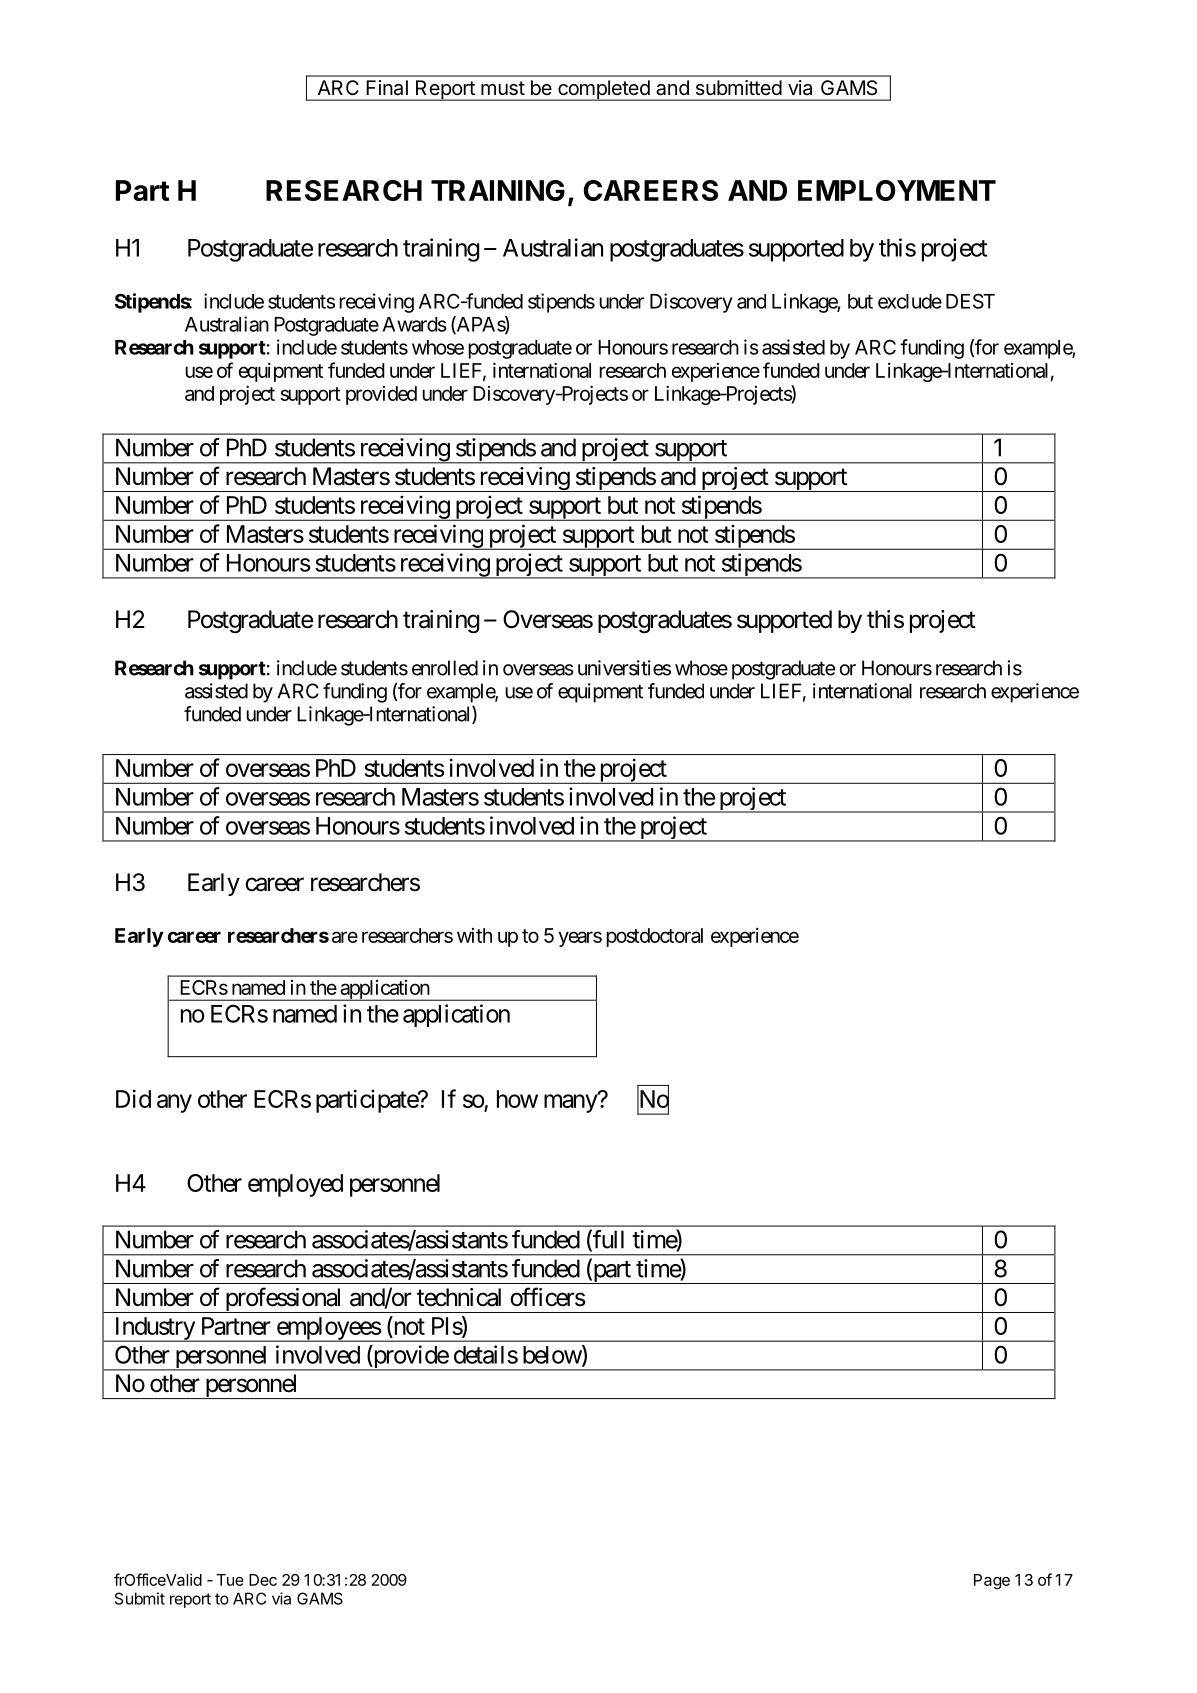 This screenshot has width=1197, height=1693. I want to click on completed, so click(604, 90).
